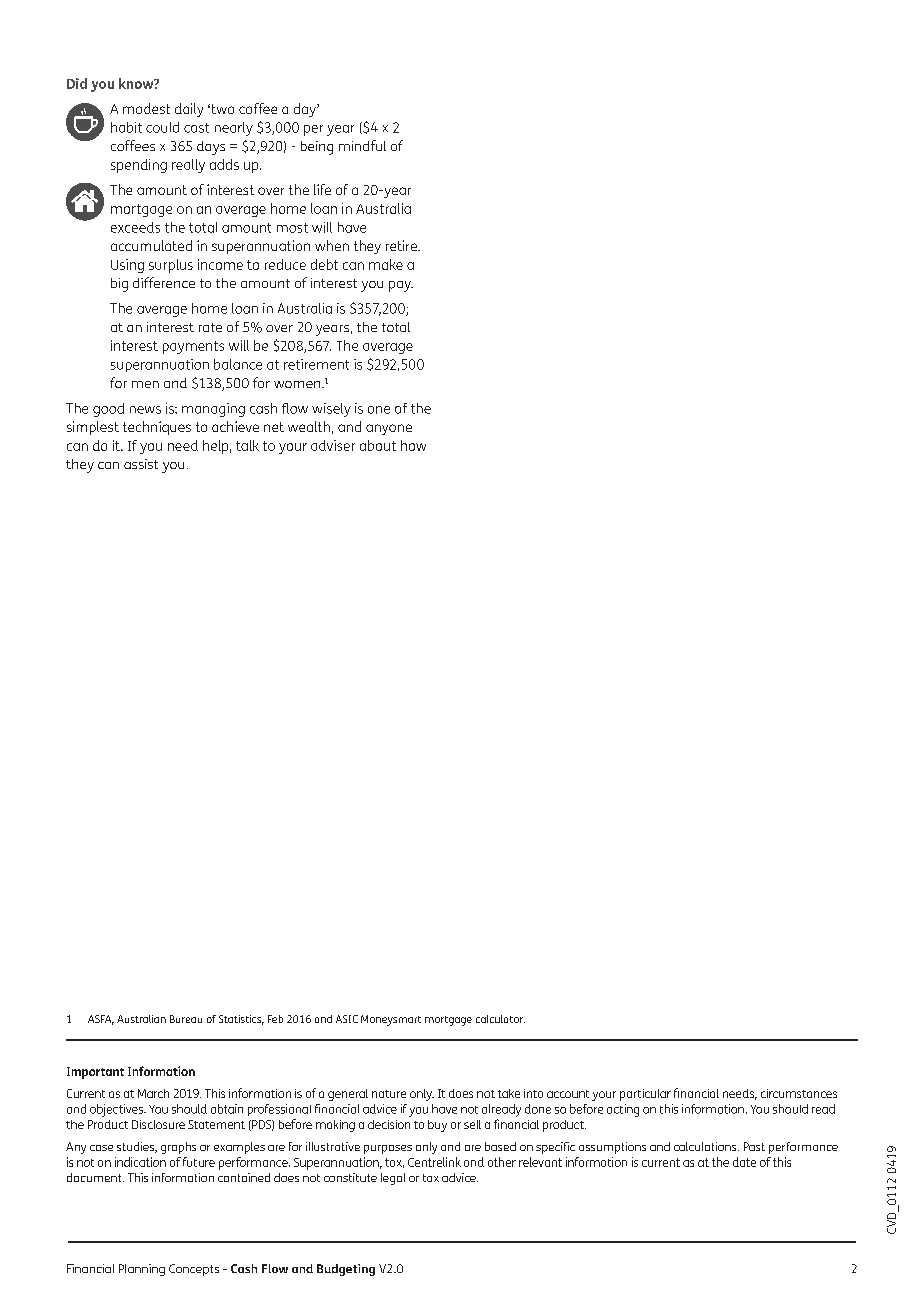 This screenshot has width=924, height=1308. Describe the element at coordinates (162, 127) in the screenshot. I see `could` at that location.
